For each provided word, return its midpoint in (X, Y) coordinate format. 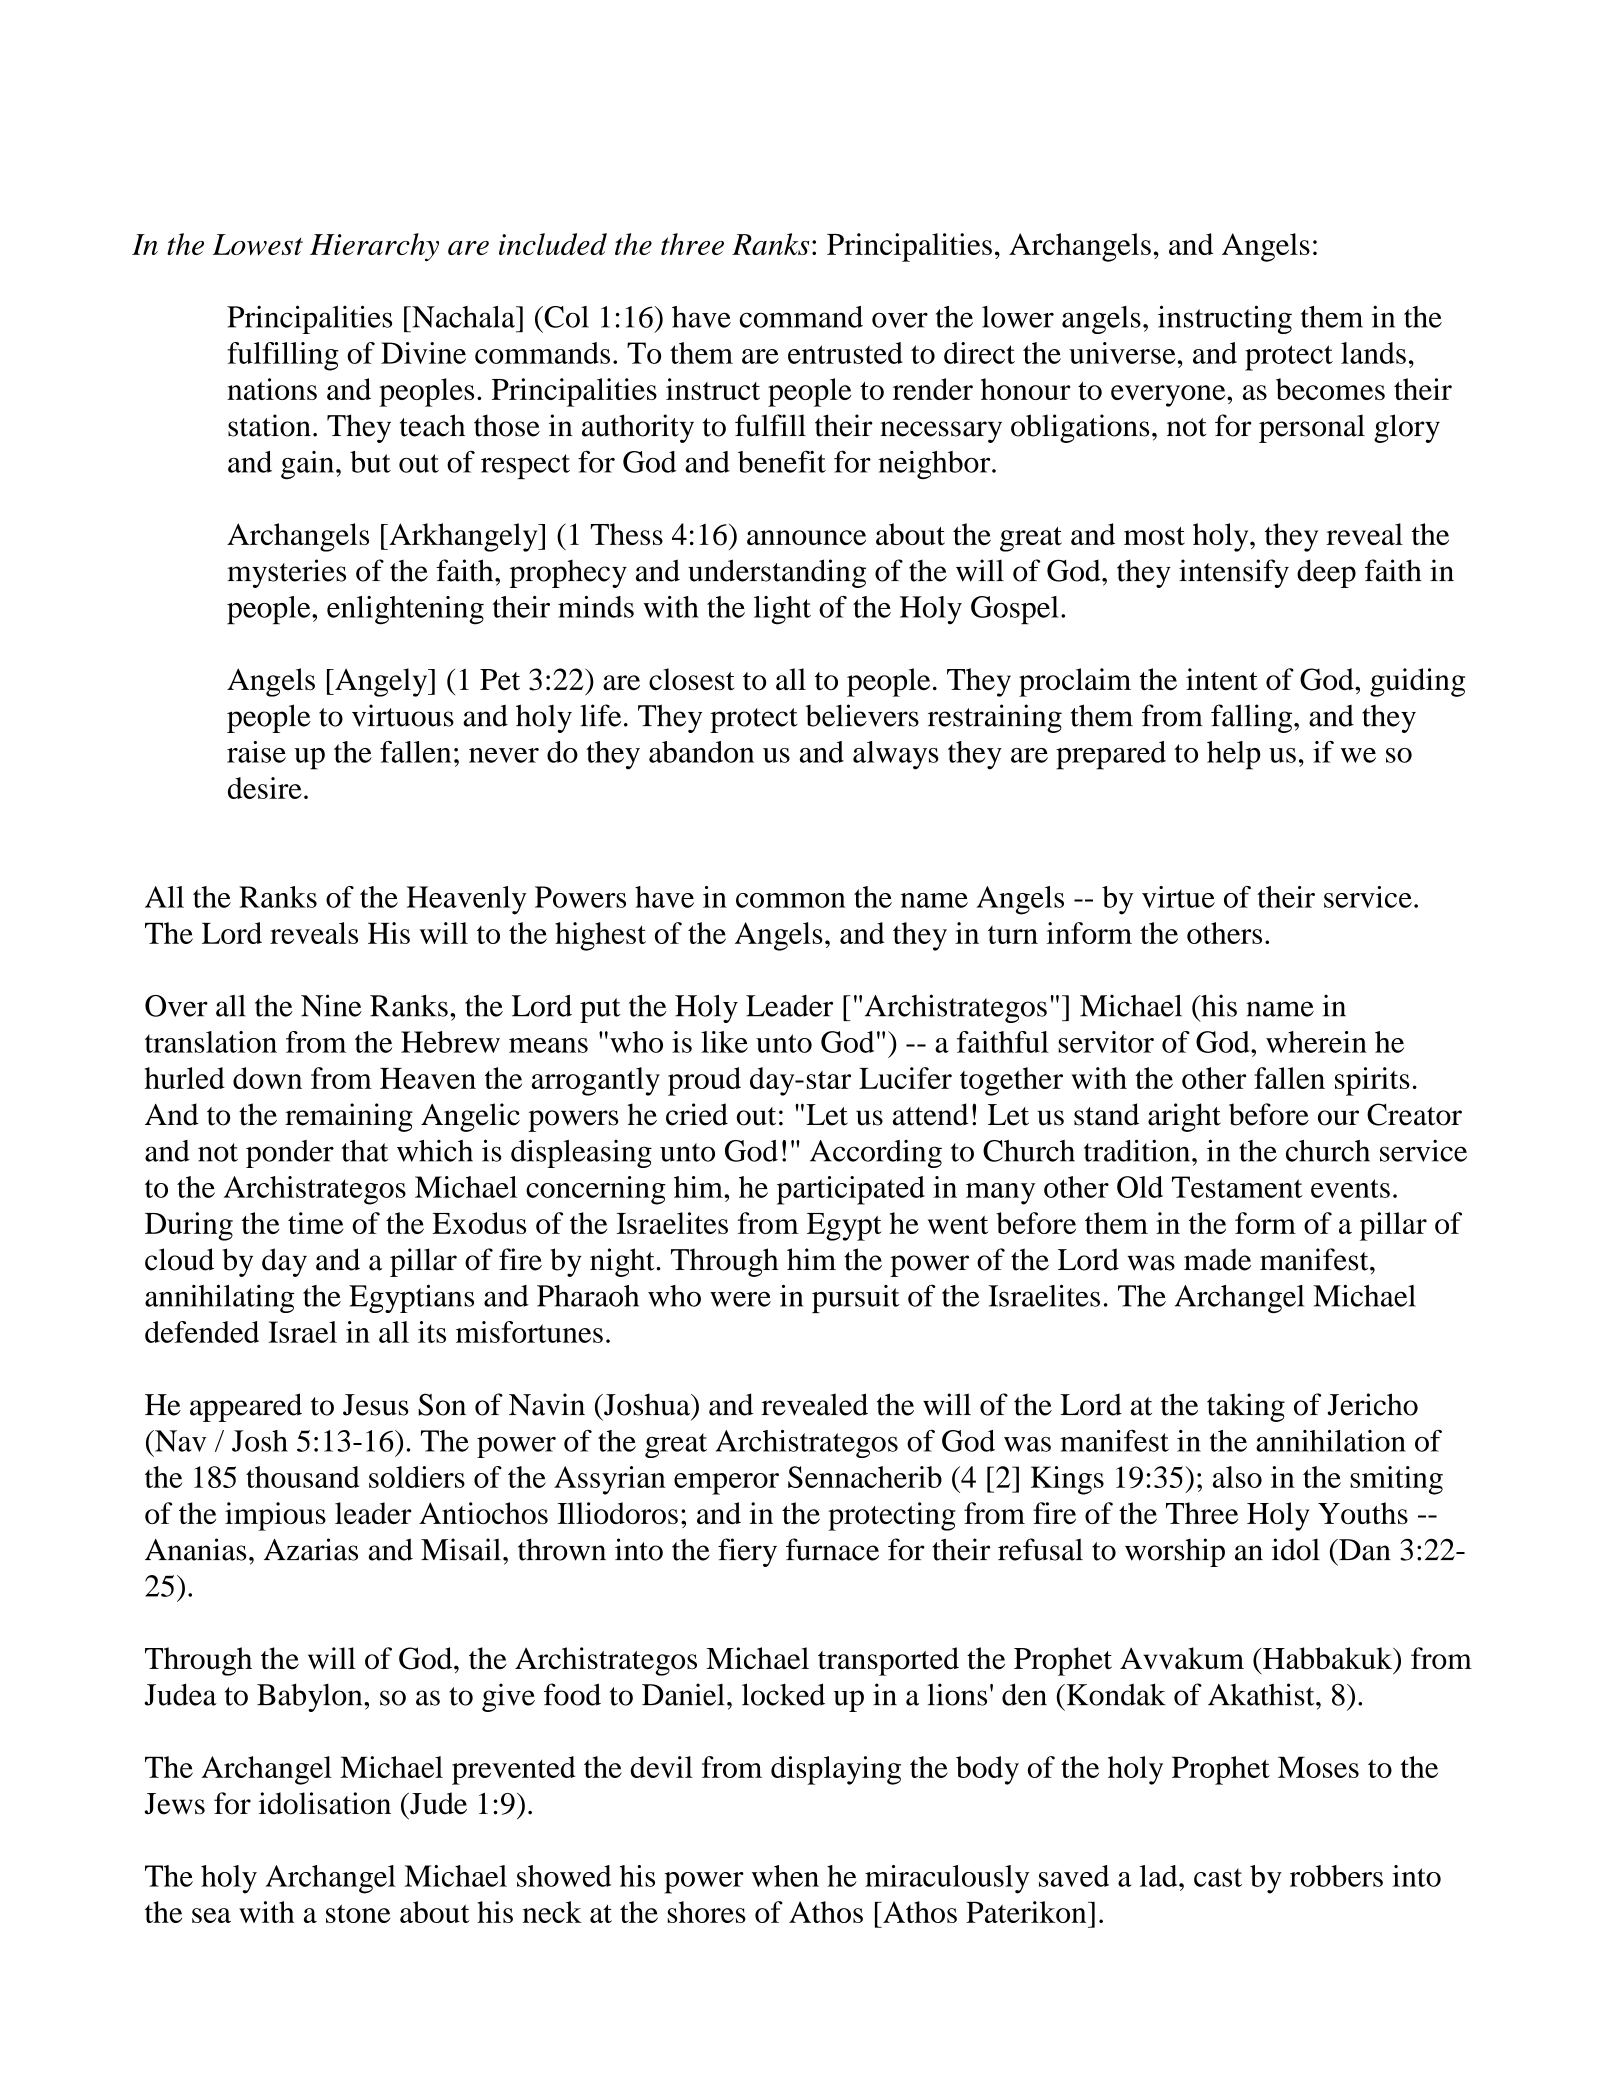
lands (1373, 353)
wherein (1316, 1042)
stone (358, 1913)
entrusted (845, 353)
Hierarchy (374, 247)
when (785, 1876)
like (724, 1042)
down (267, 1078)
